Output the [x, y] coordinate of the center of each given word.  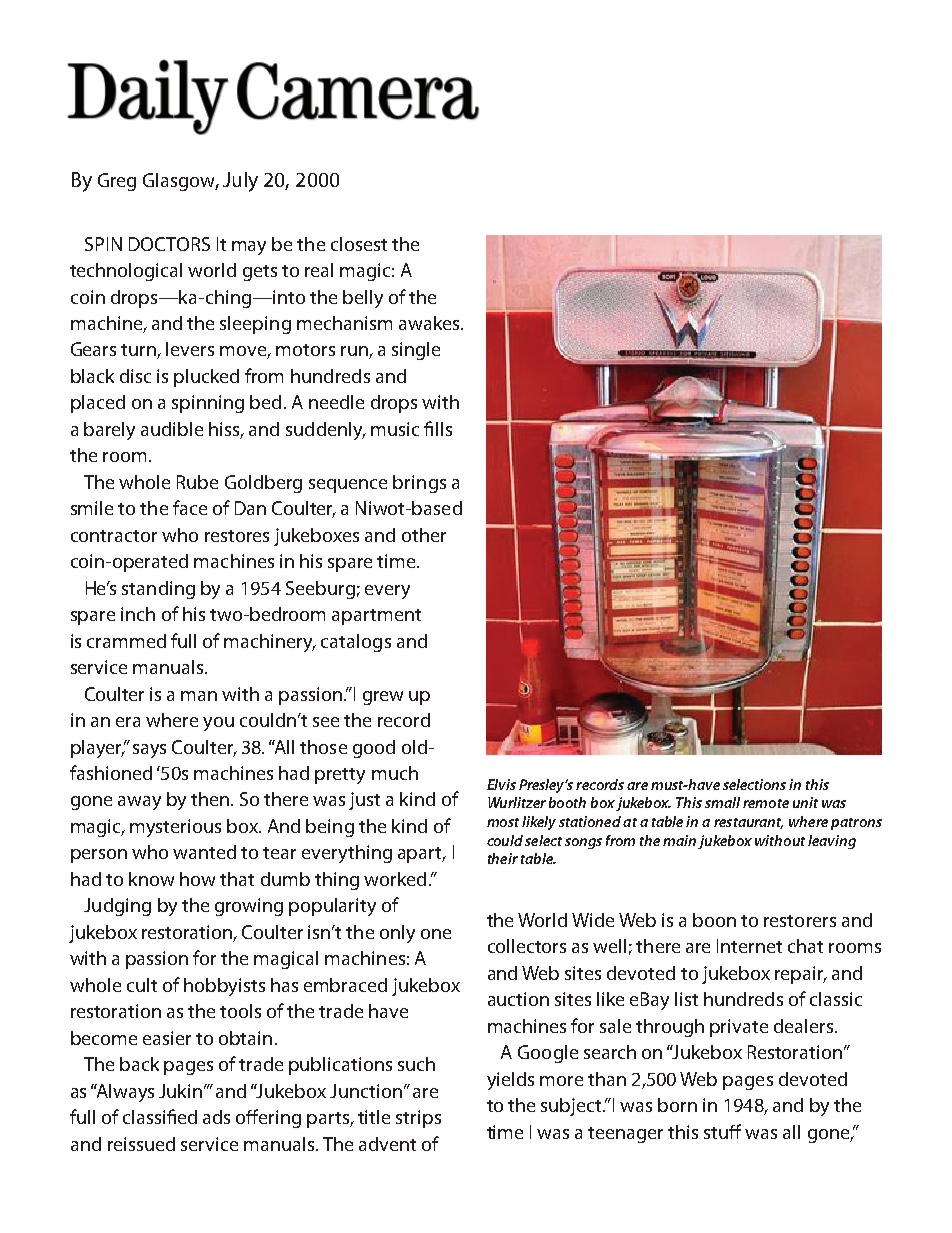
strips [418, 1119]
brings [419, 484]
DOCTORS [169, 244]
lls [444, 429]
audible [172, 429]
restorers [800, 921]
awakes [430, 323]
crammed [126, 641]
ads [216, 1117]
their [503, 858]
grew [383, 698]
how [197, 879]
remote [766, 803]
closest [359, 244]
